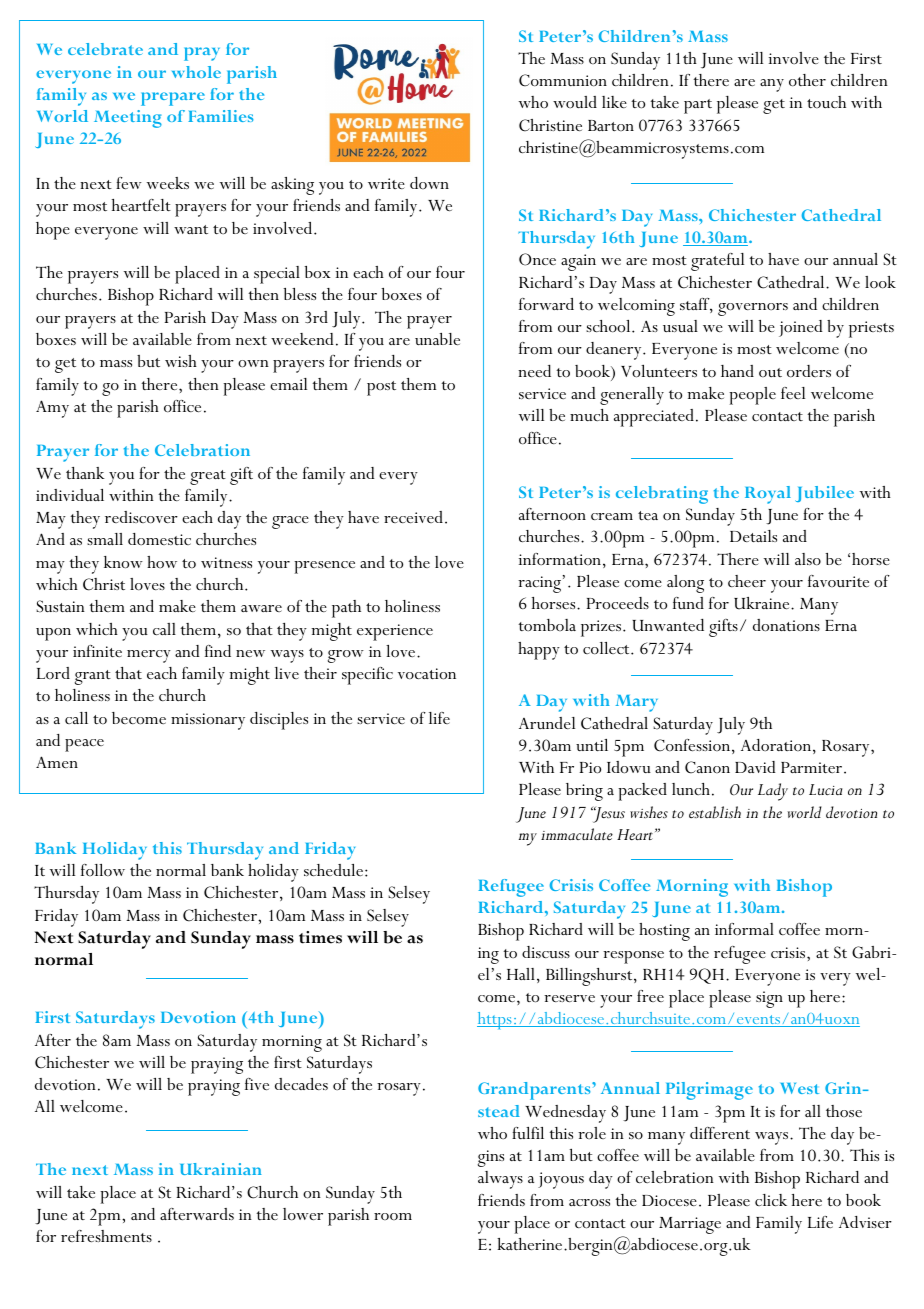  Describe the element at coordinates (807, 80) in the screenshot. I see `other` at that location.
